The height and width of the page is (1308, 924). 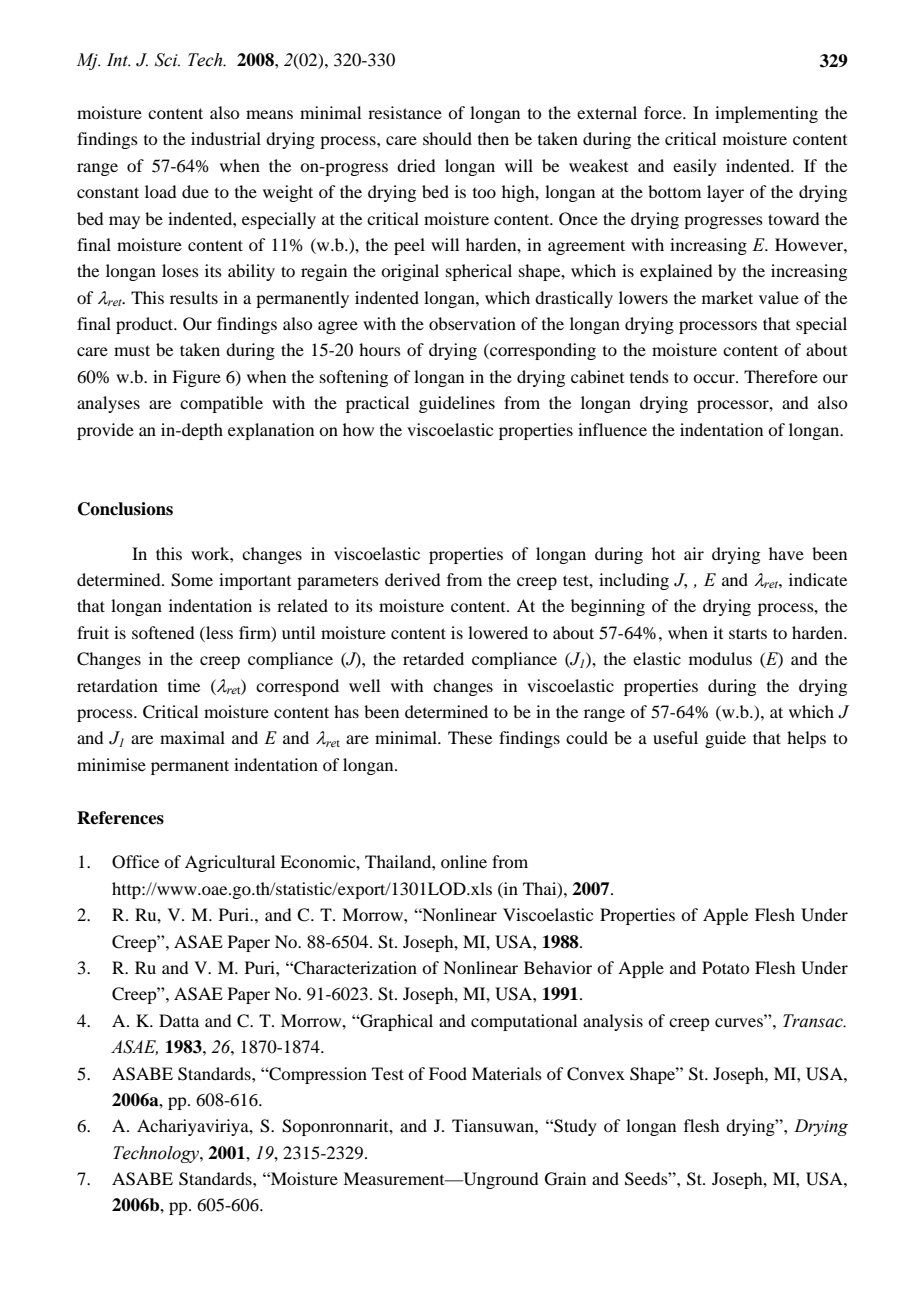 I want to click on Sci, so click(x=167, y=60).
